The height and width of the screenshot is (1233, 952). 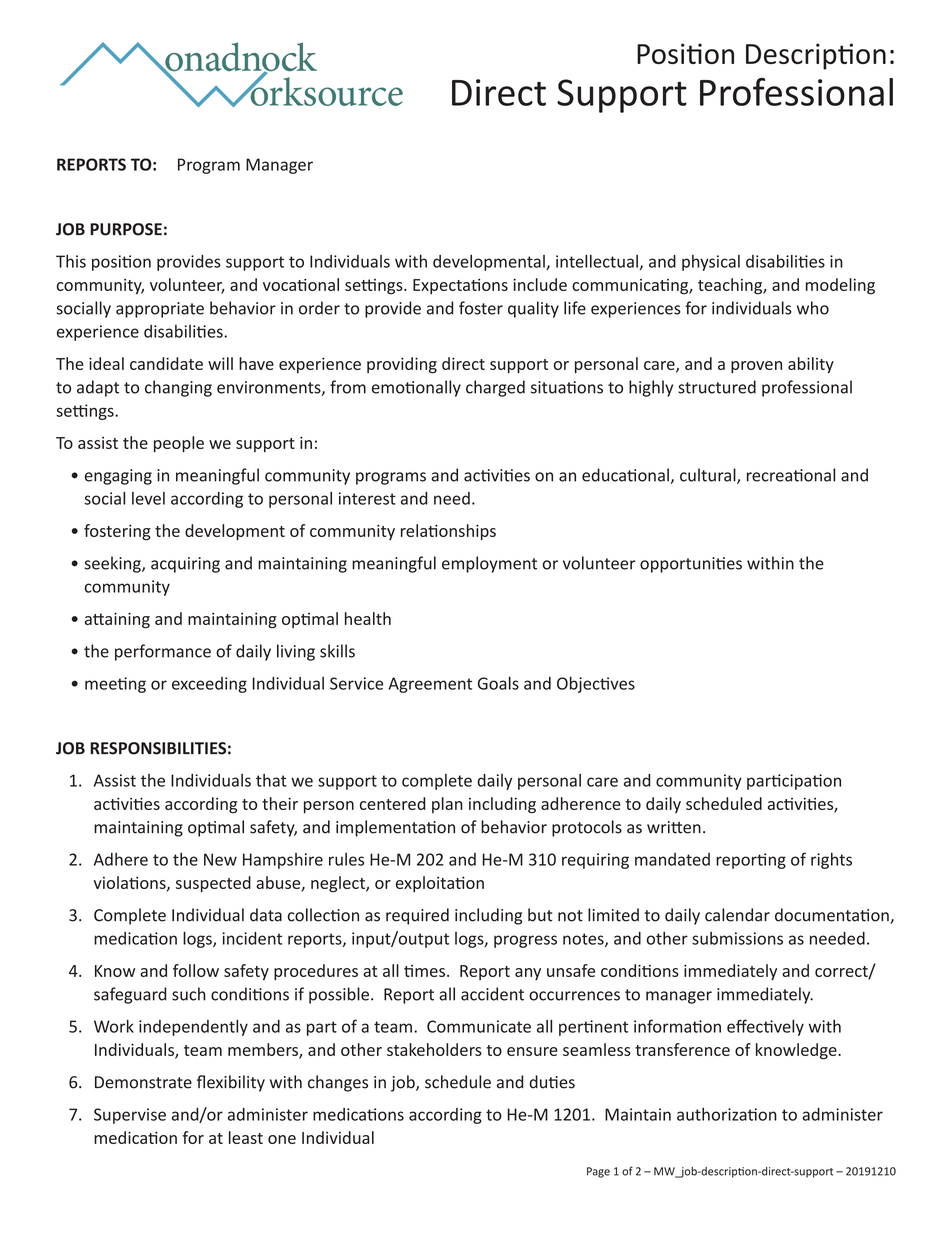 What do you see at coordinates (448, 532) in the screenshot?
I see `relationships` at bounding box center [448, 532].
